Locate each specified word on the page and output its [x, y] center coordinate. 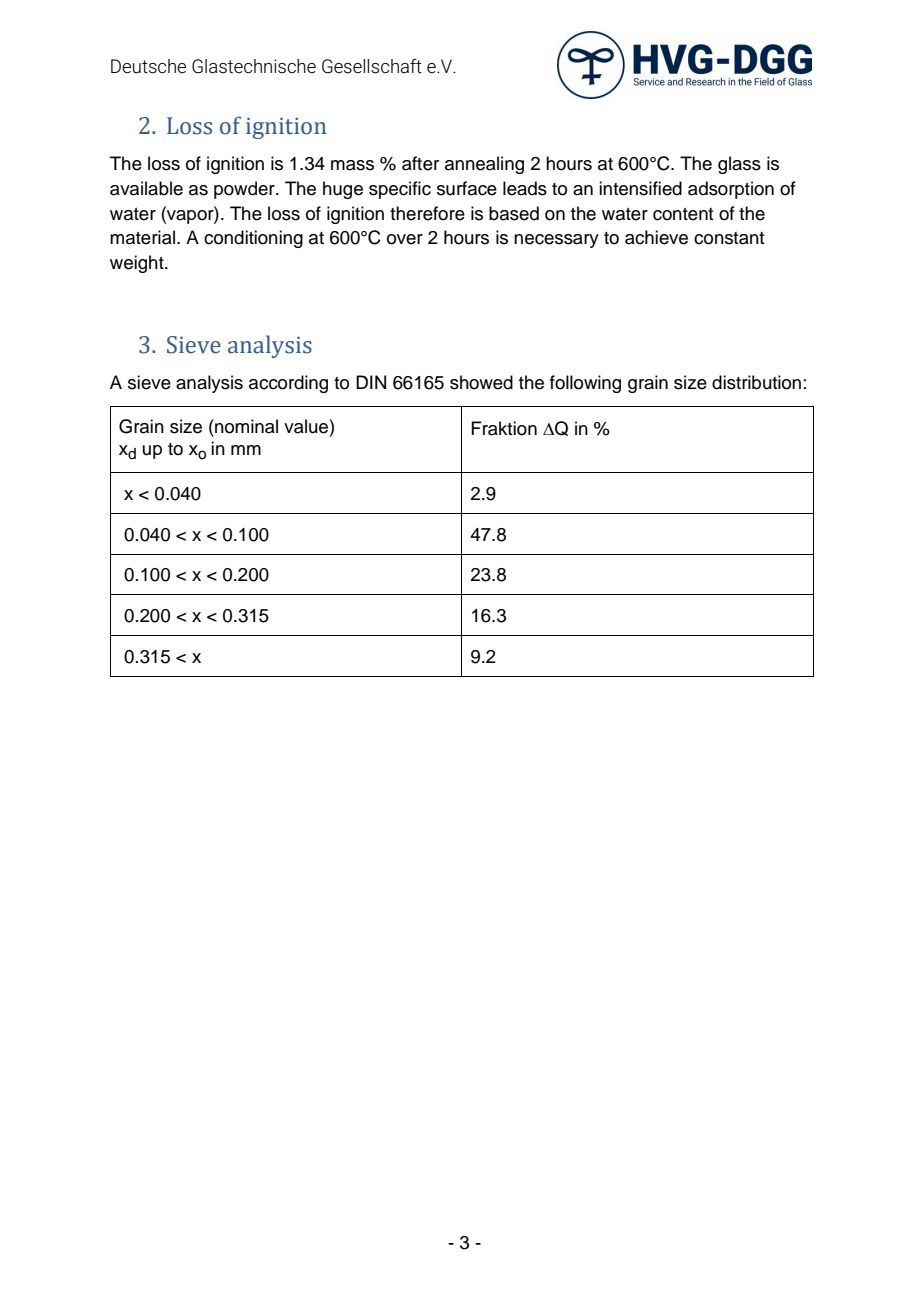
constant [729, 238]
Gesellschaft [372, 66]
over [405, 239]
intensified [640, 188]
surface [467, 188]
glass [739, 165]
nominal [245, 426]
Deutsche [148, 66]
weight [138, 264]
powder [245, 190]
